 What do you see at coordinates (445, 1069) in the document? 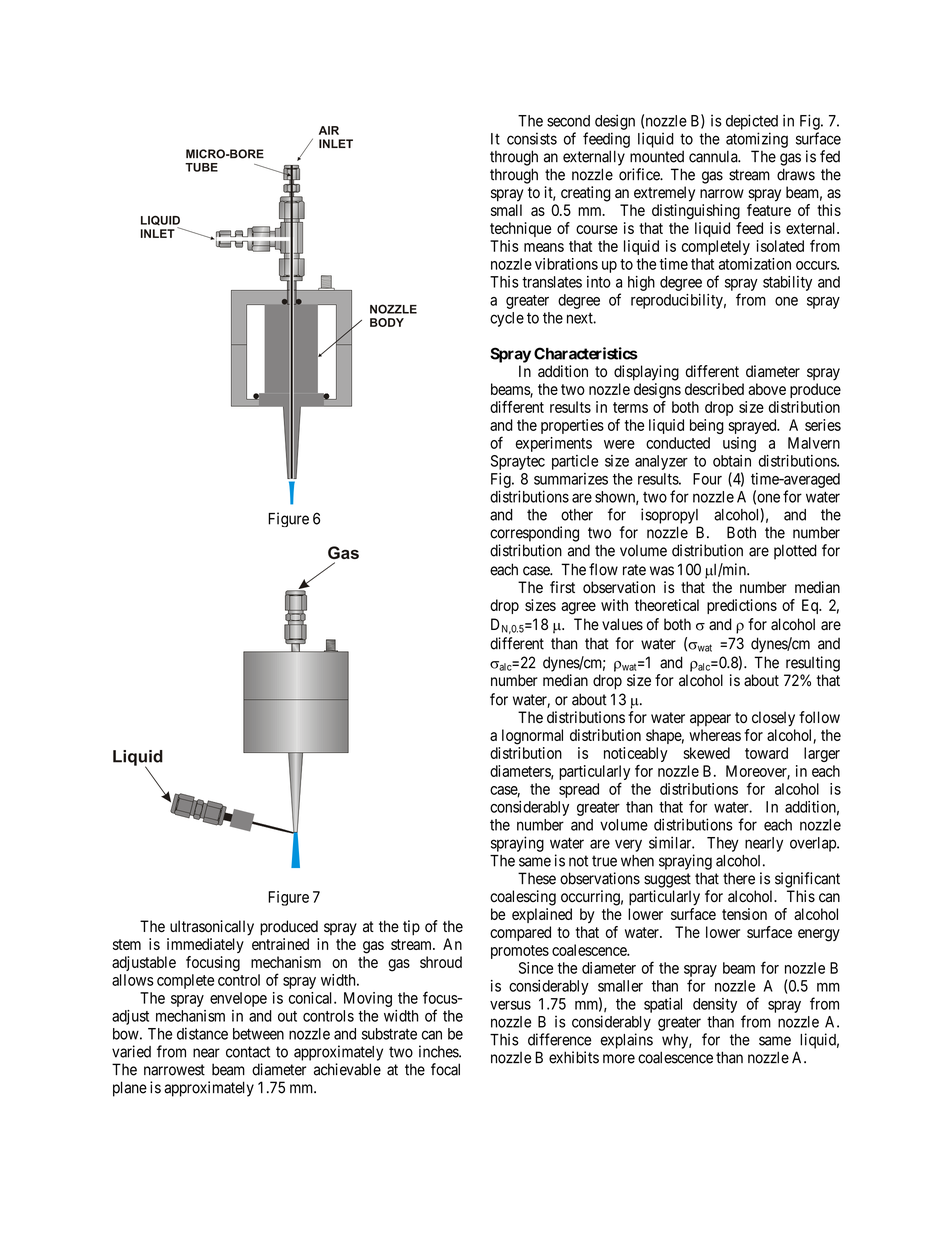
I see `focal` at bounding box center [445, 1069].
